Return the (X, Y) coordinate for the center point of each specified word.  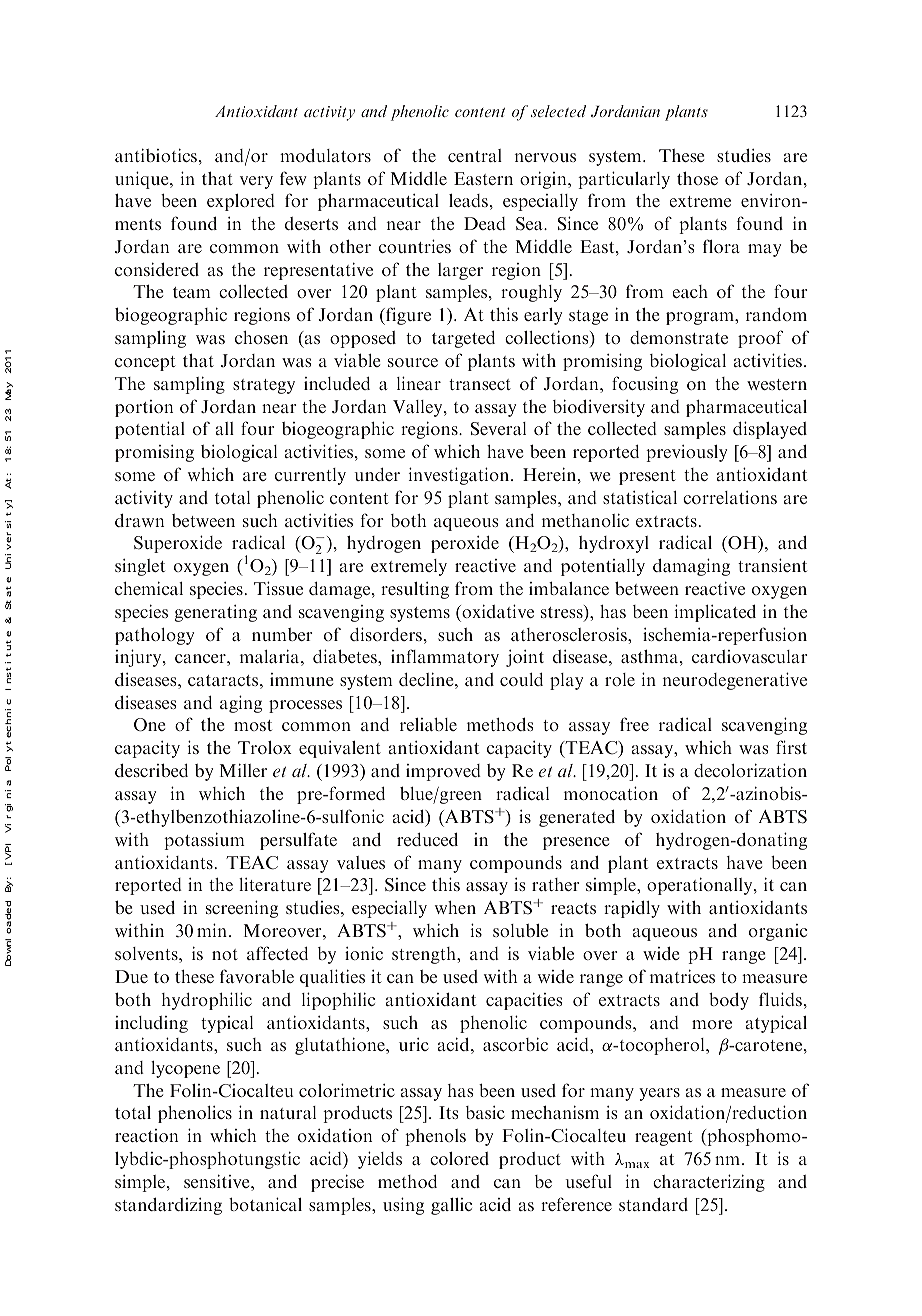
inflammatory (445, 658)
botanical (265, 1204)
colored (459, 1158)
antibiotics (157, 155)
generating (215, 613)
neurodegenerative (735, 681)
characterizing (709, 1183)
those (697, 178)
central (475, 155)
